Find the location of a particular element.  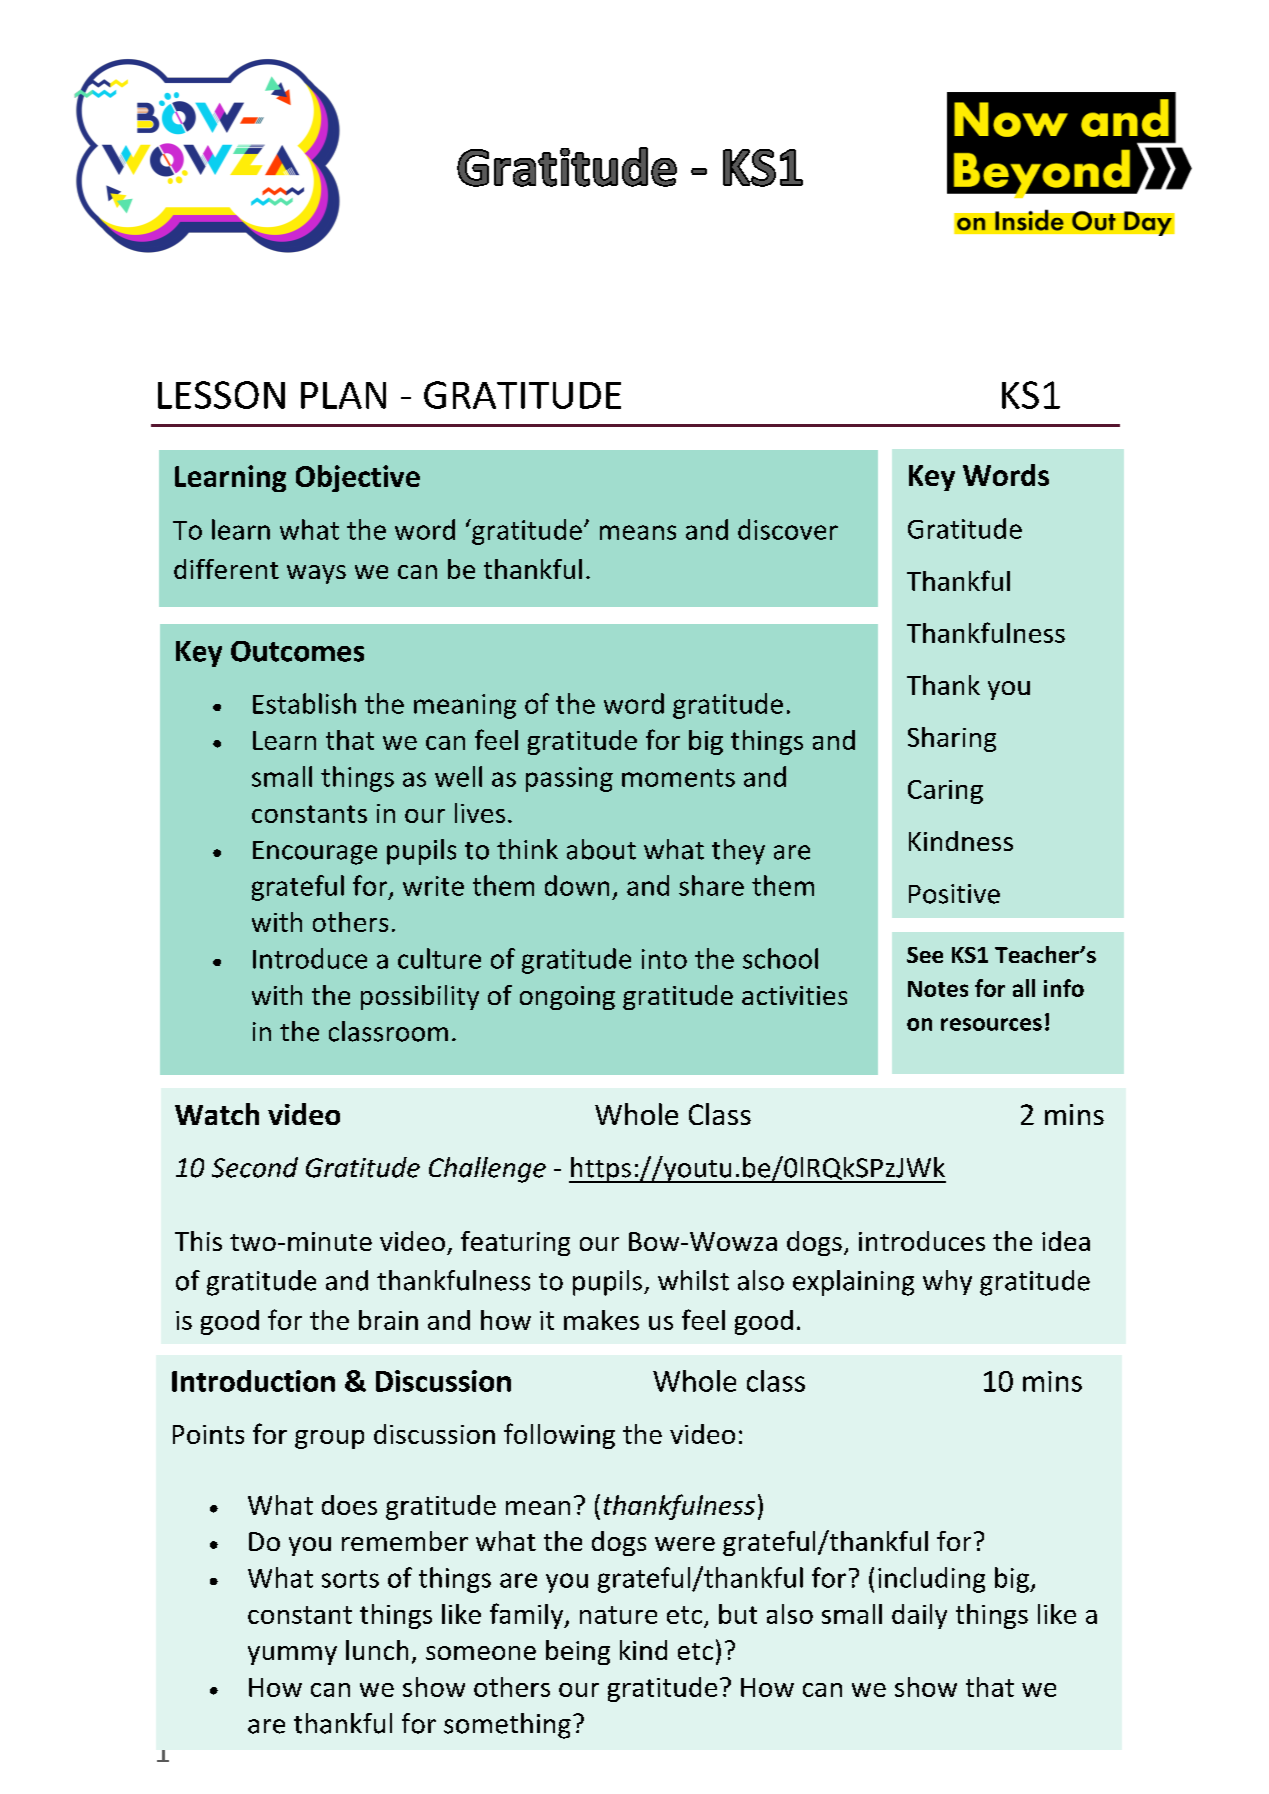

resources is located at coordinates (991, 1024).
